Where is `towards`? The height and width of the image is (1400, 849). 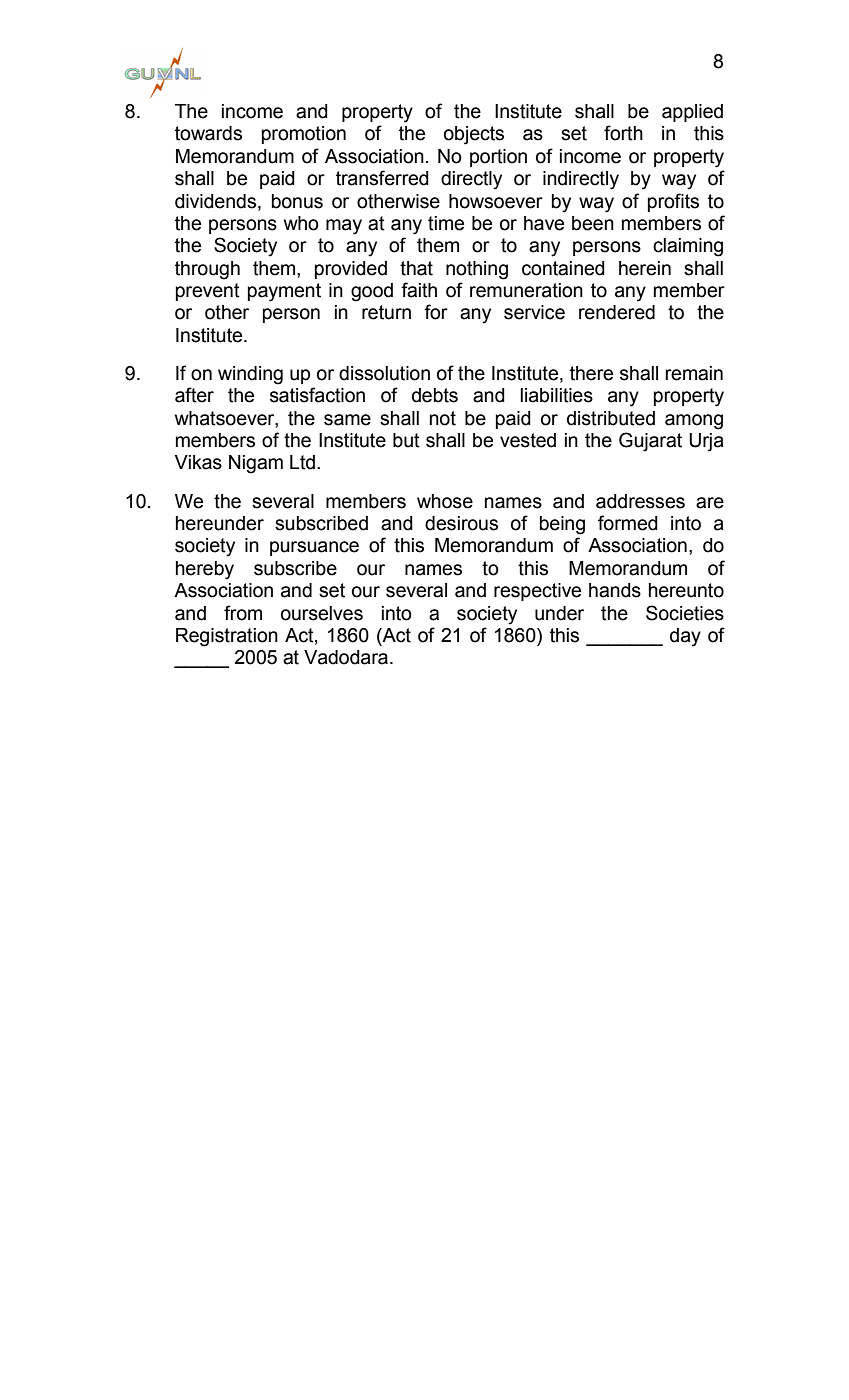 towards is located at coordinates (208, 133).
